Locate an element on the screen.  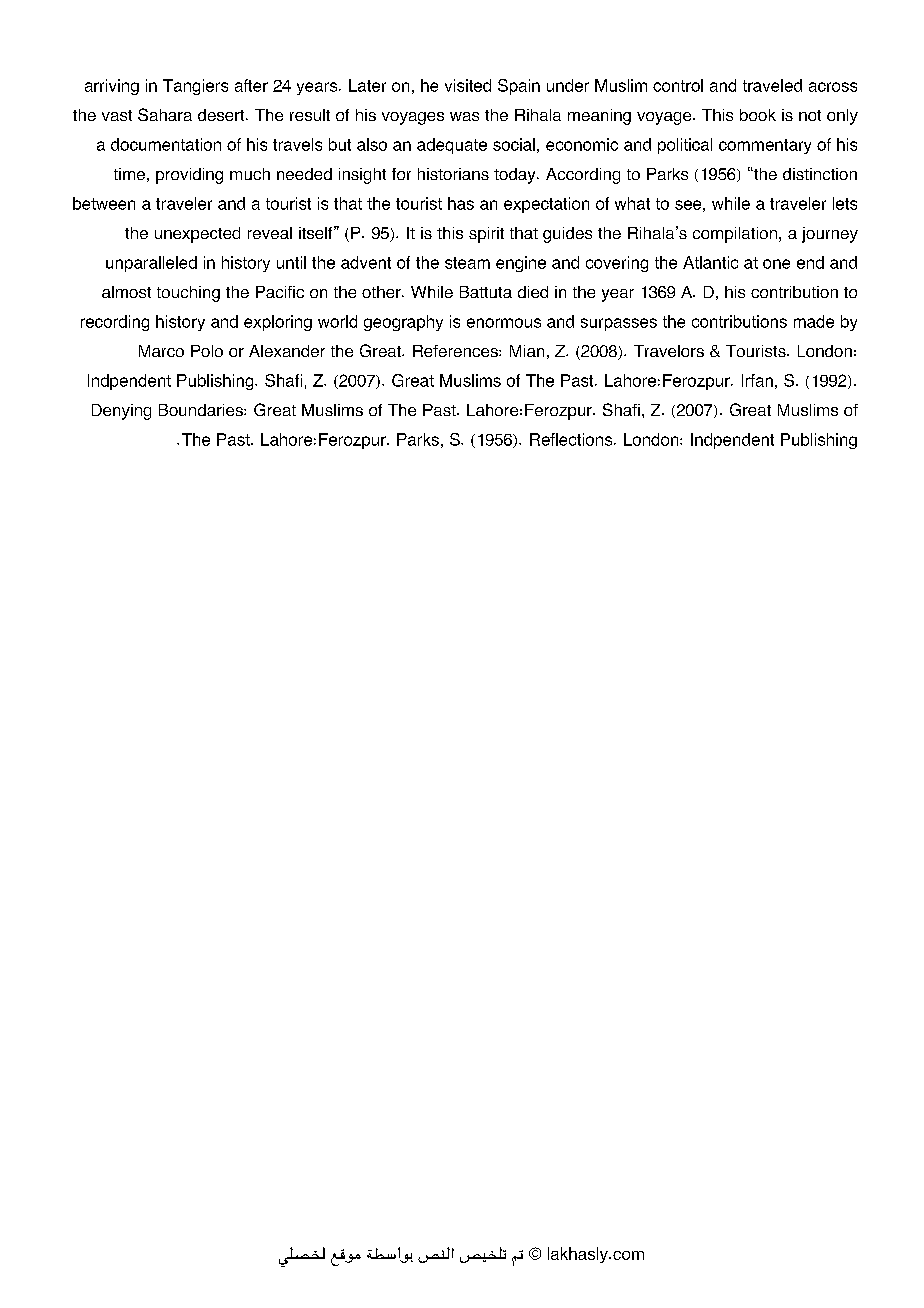
Boundaries is located at coordinates (202, 410).
